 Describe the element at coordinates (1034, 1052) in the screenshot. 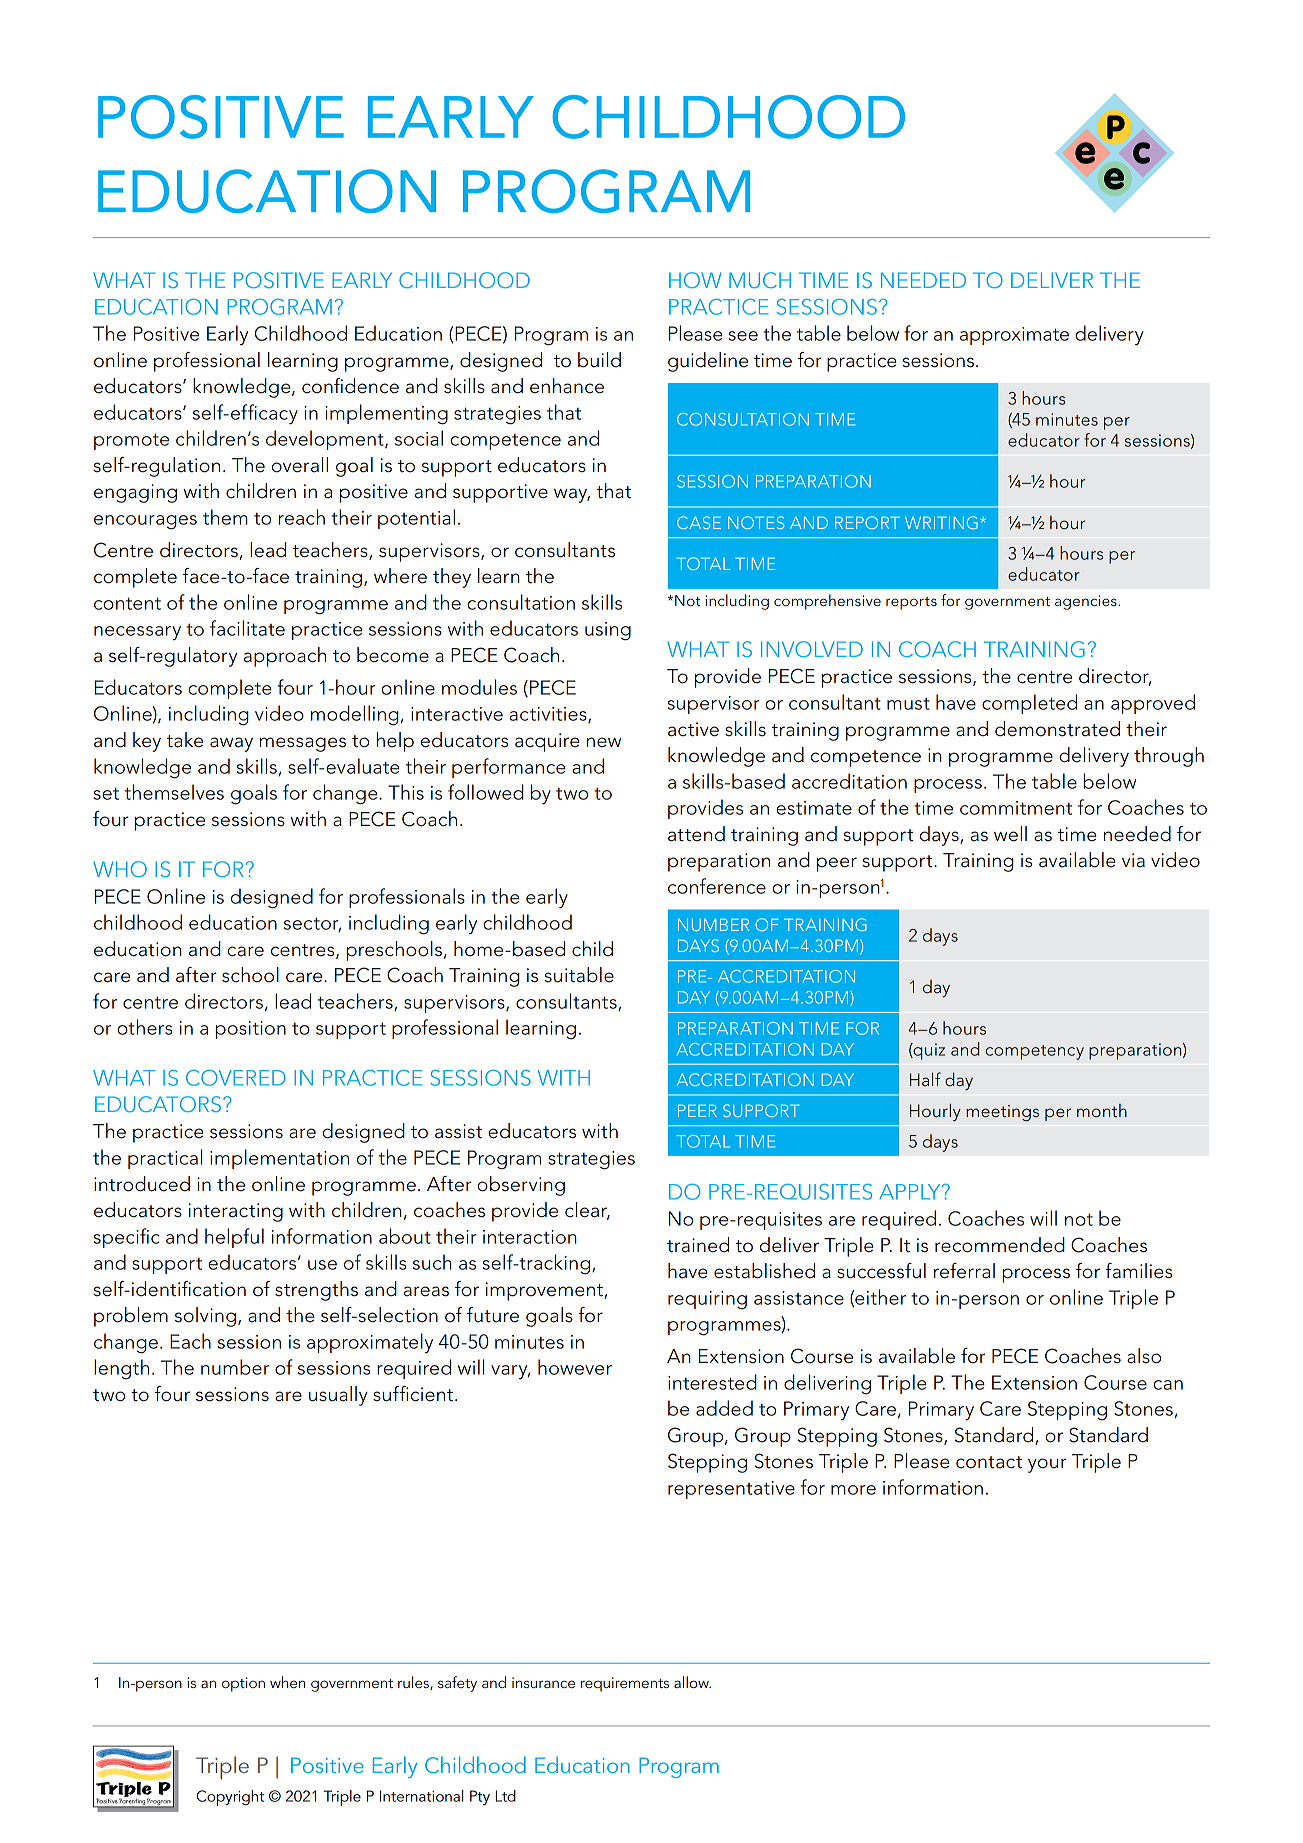

I see `competency` at that location.
